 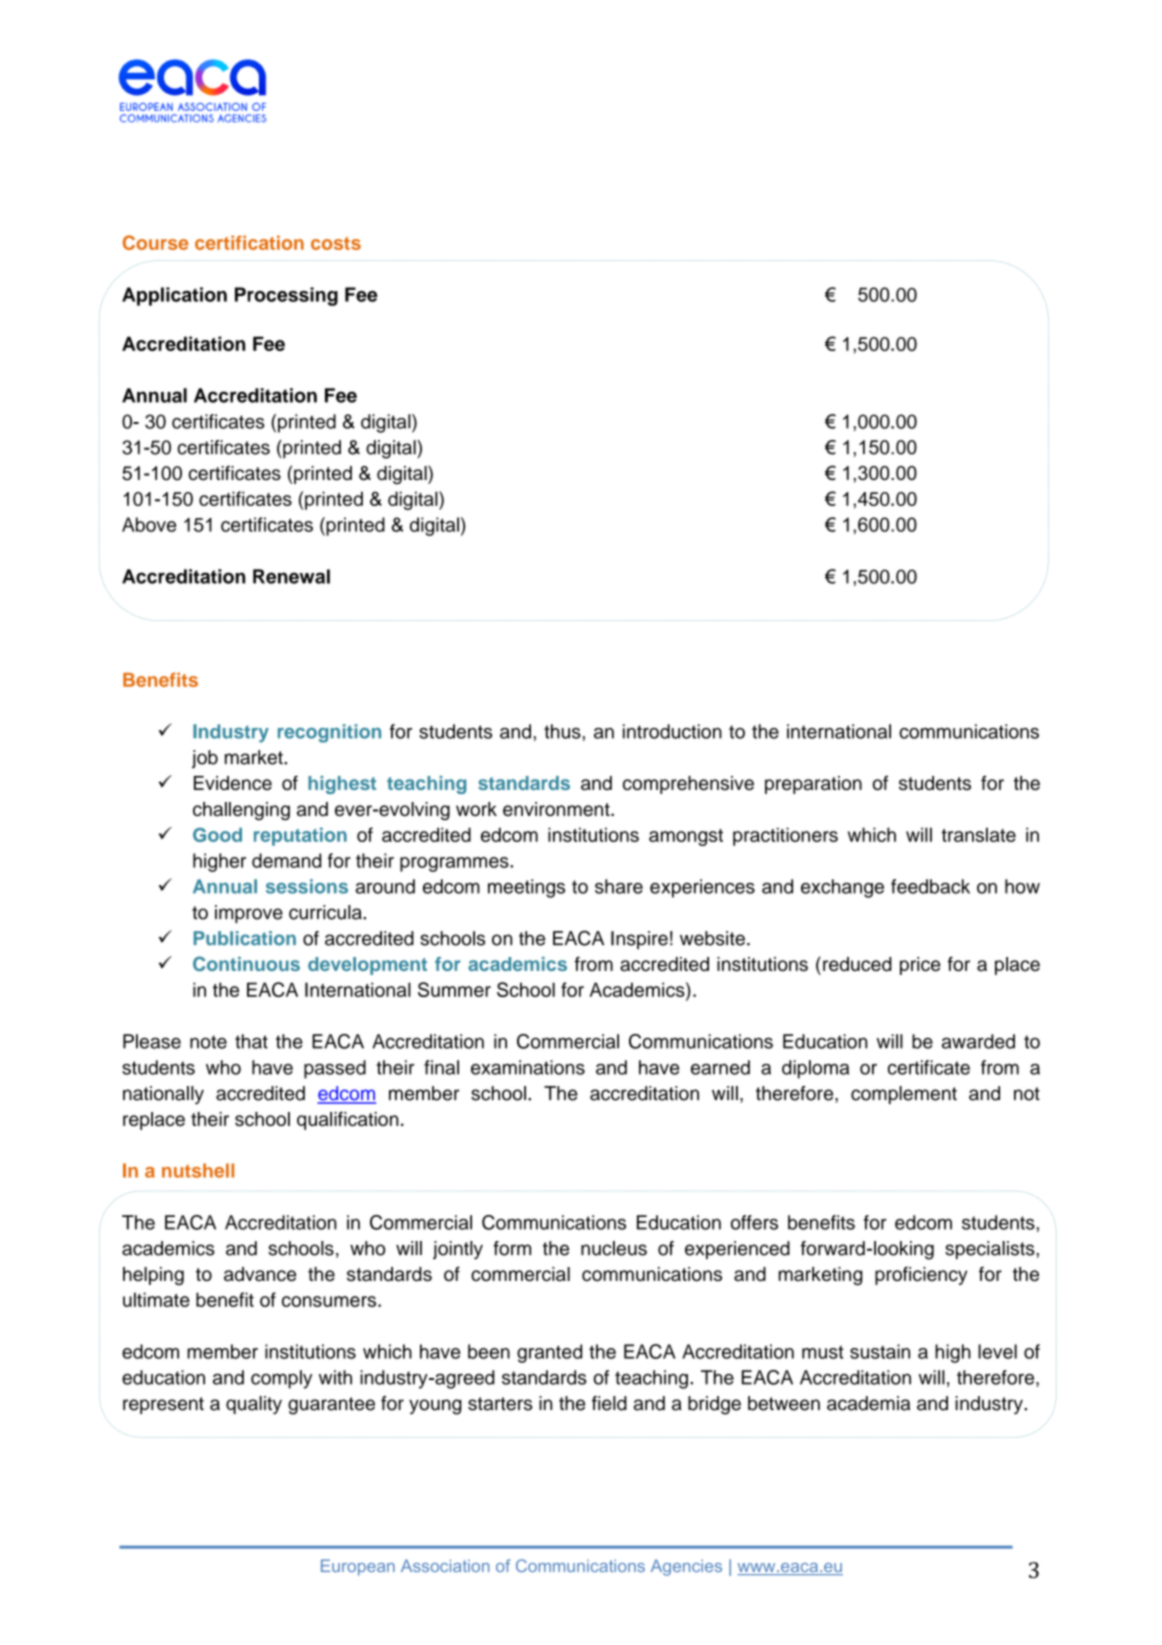 I want to click on Renewal, so click(x=291, y=576).
